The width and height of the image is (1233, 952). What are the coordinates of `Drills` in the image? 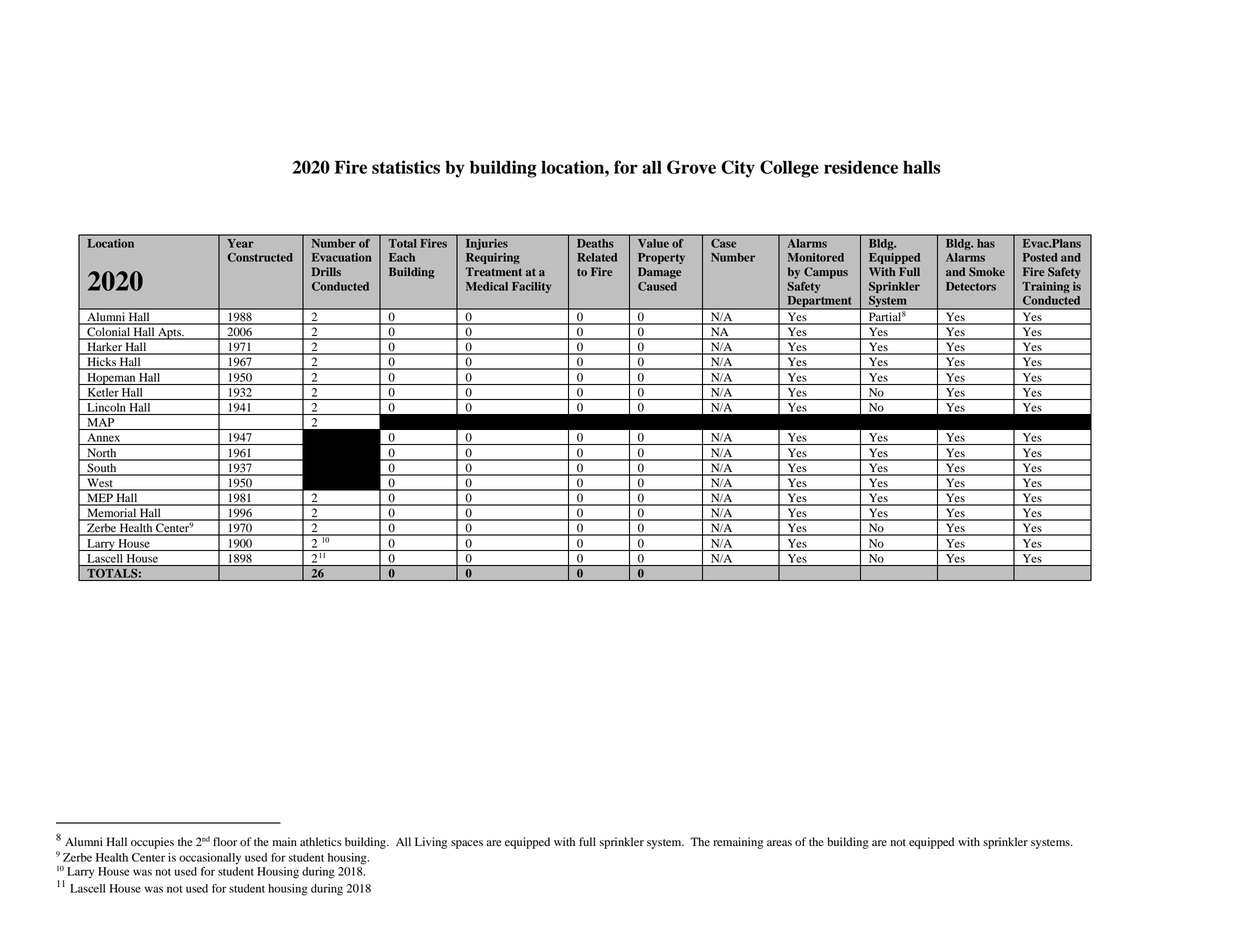 It's located at (326, 271).
